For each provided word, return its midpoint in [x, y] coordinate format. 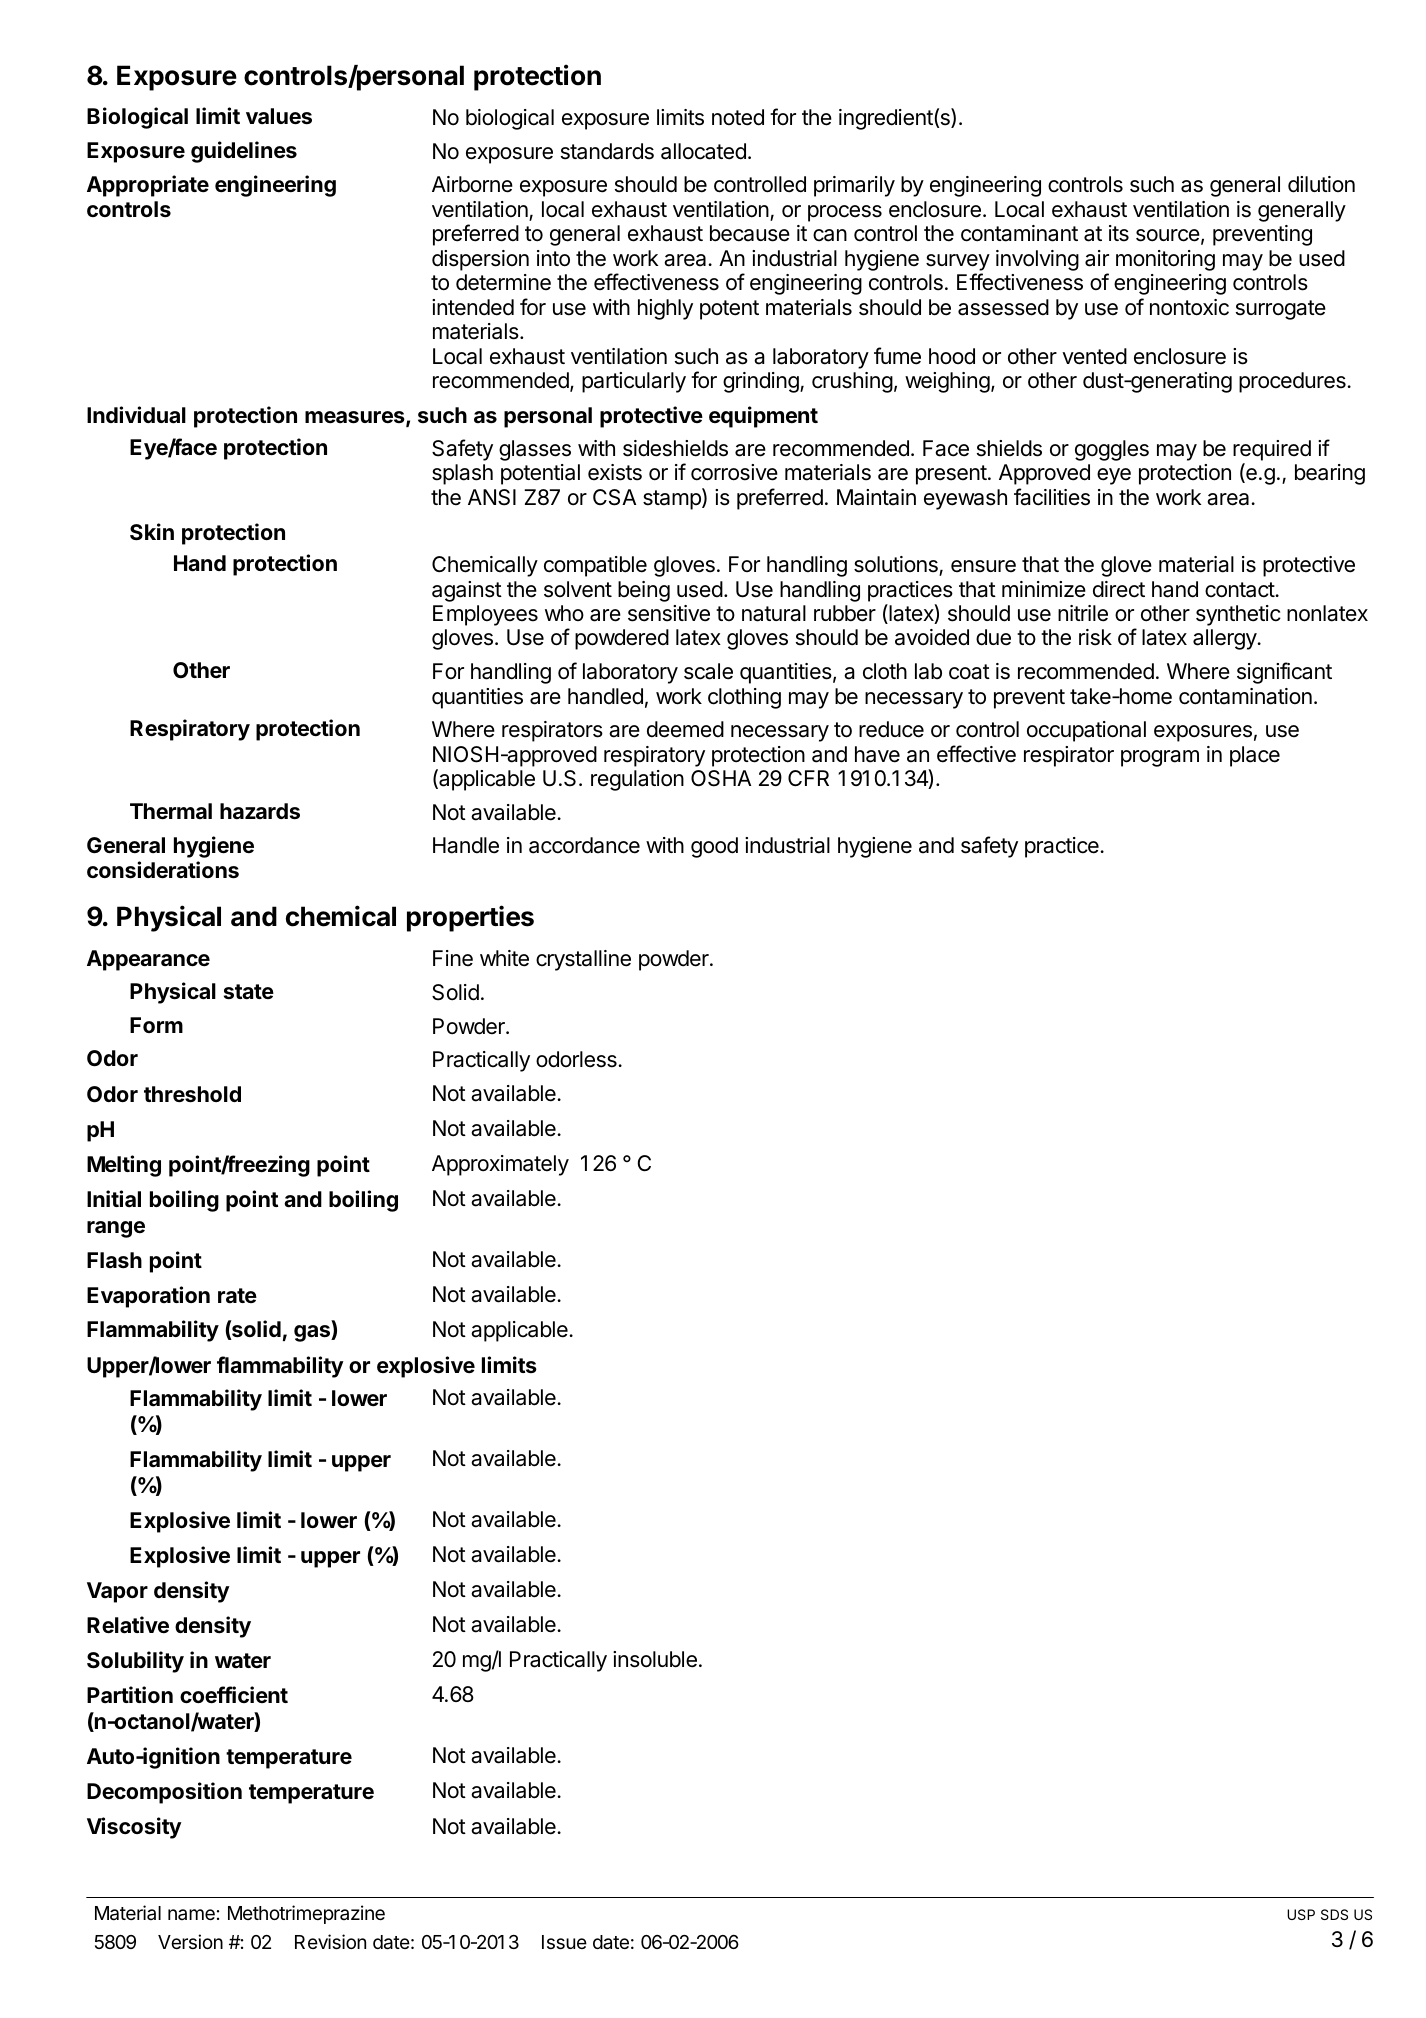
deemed [685, 729]
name [191, 1914]
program [1160, 758]
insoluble [655, 1659]
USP [1301, 1914]
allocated [703, 151]
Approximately [500, 1165]
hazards [260, 811]
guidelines [244, 152]
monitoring [1165, 260]
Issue [564, 1942]
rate [237, 1295]
